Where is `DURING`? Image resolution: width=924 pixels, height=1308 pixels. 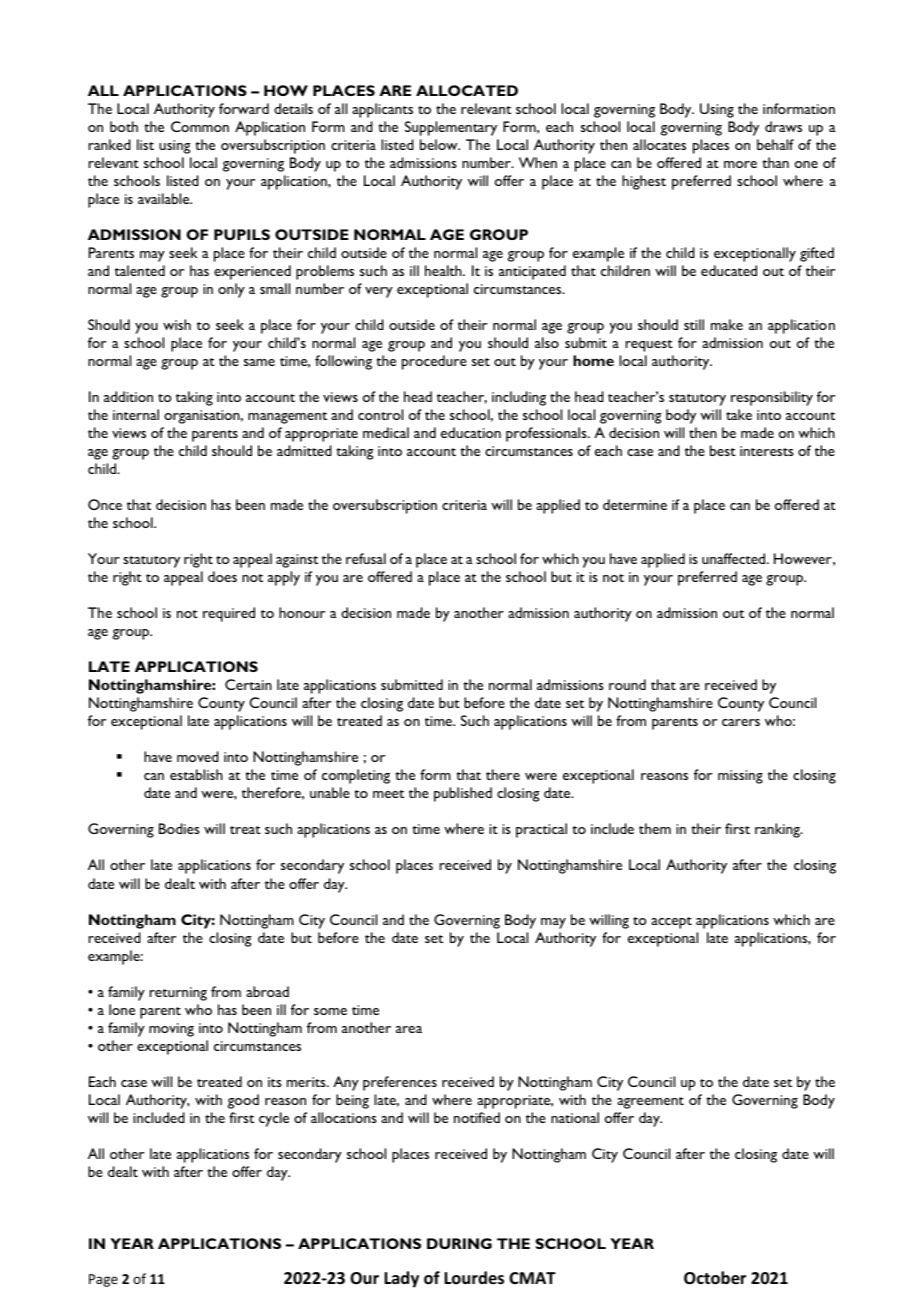 DURING is located at coordinates (459, 1243).
